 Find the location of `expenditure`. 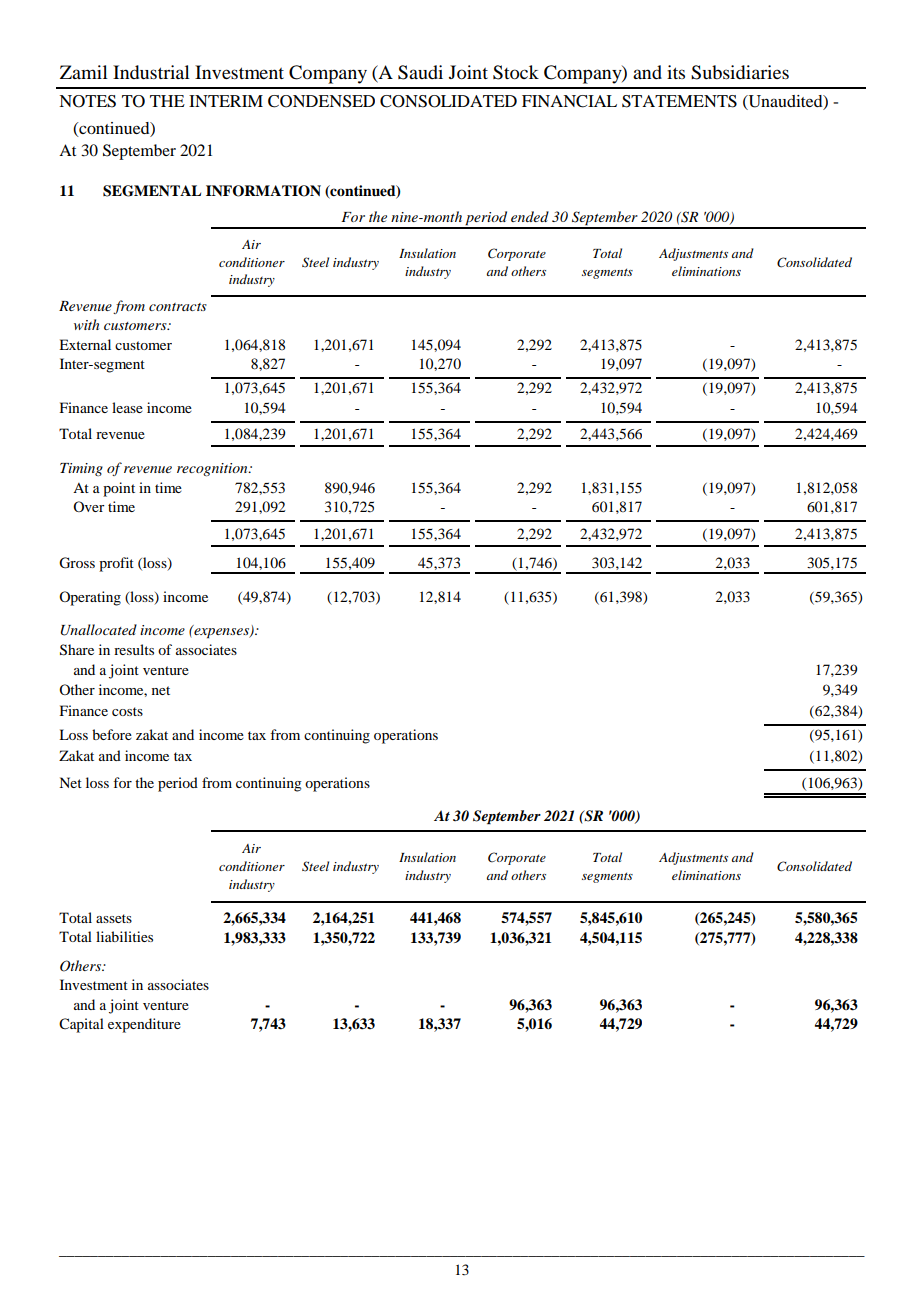

expenditure is located at coordinates (144, 1025).
